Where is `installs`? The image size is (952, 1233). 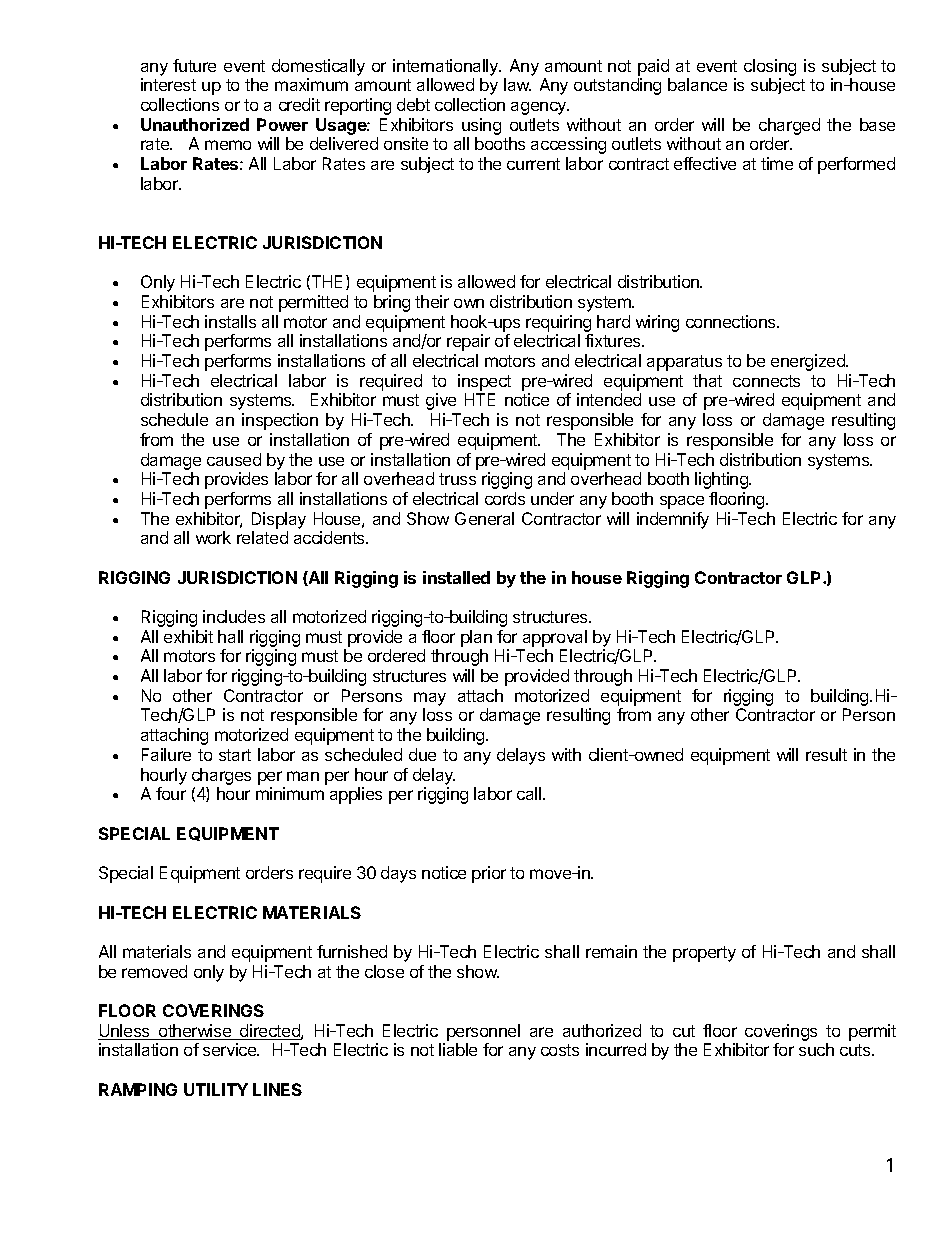
installs is located at coordinates (230, 321).
